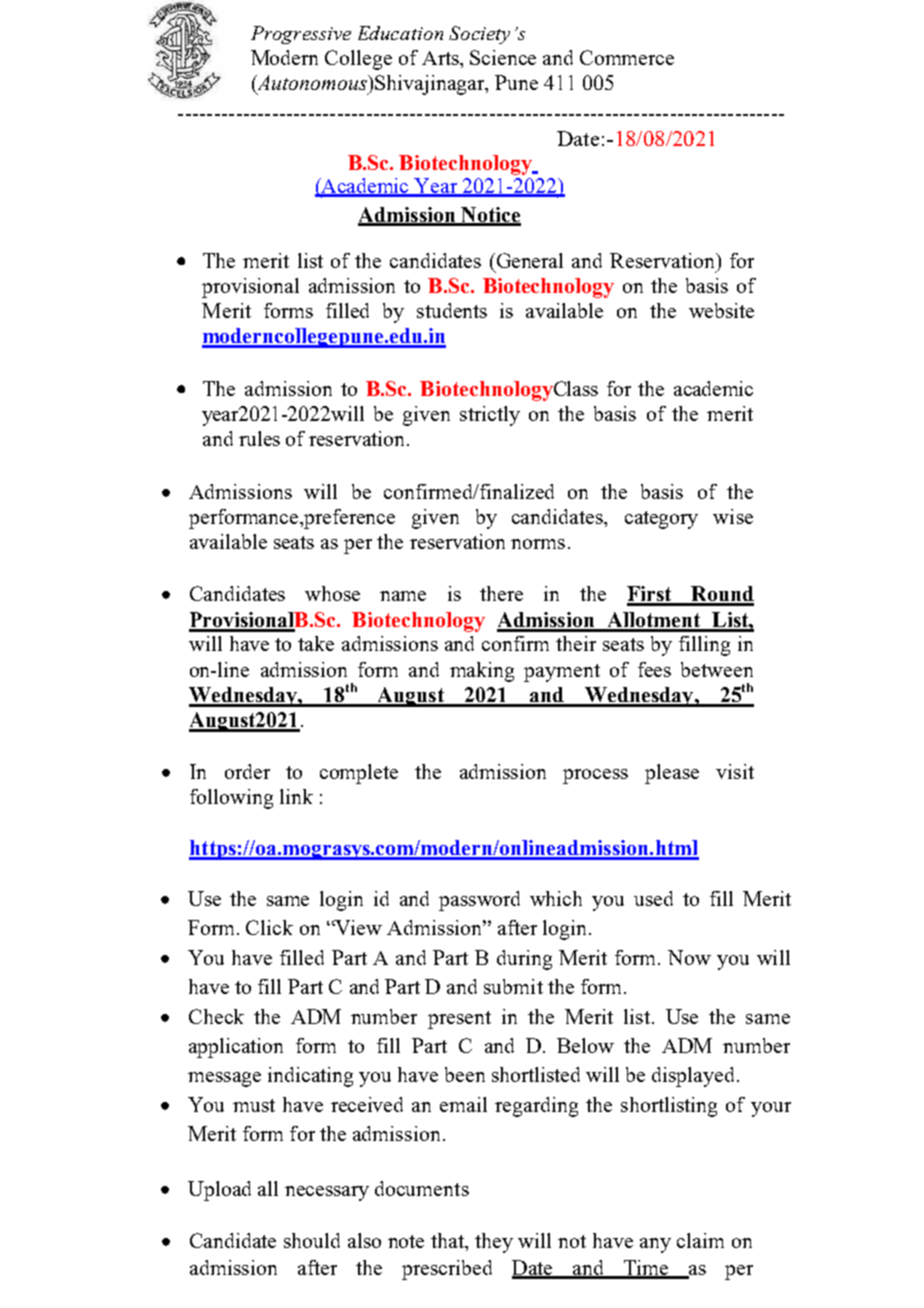  I want to click on website, so click(721, 310).
